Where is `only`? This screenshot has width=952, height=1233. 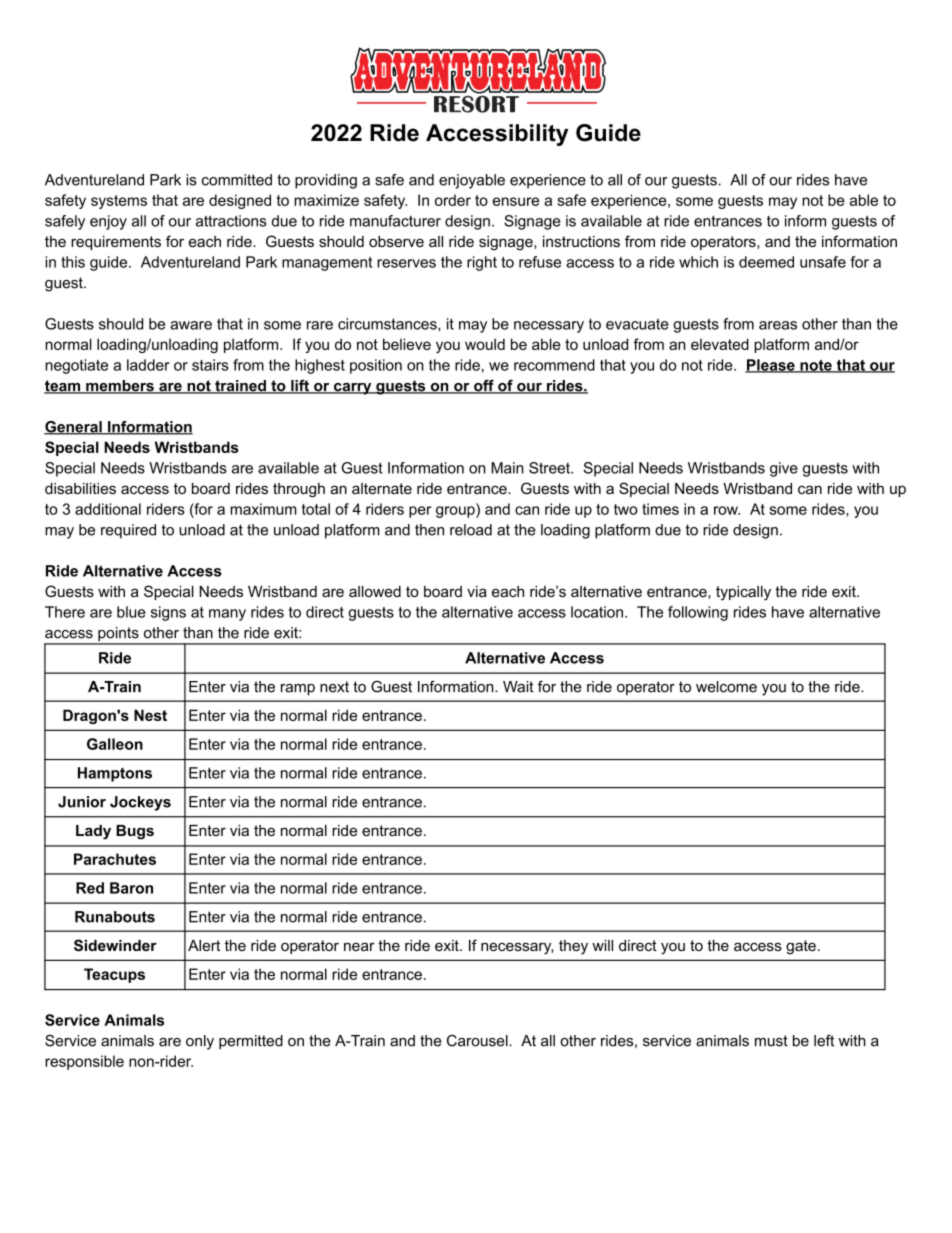
only is located at coordinates (200, 1042).
